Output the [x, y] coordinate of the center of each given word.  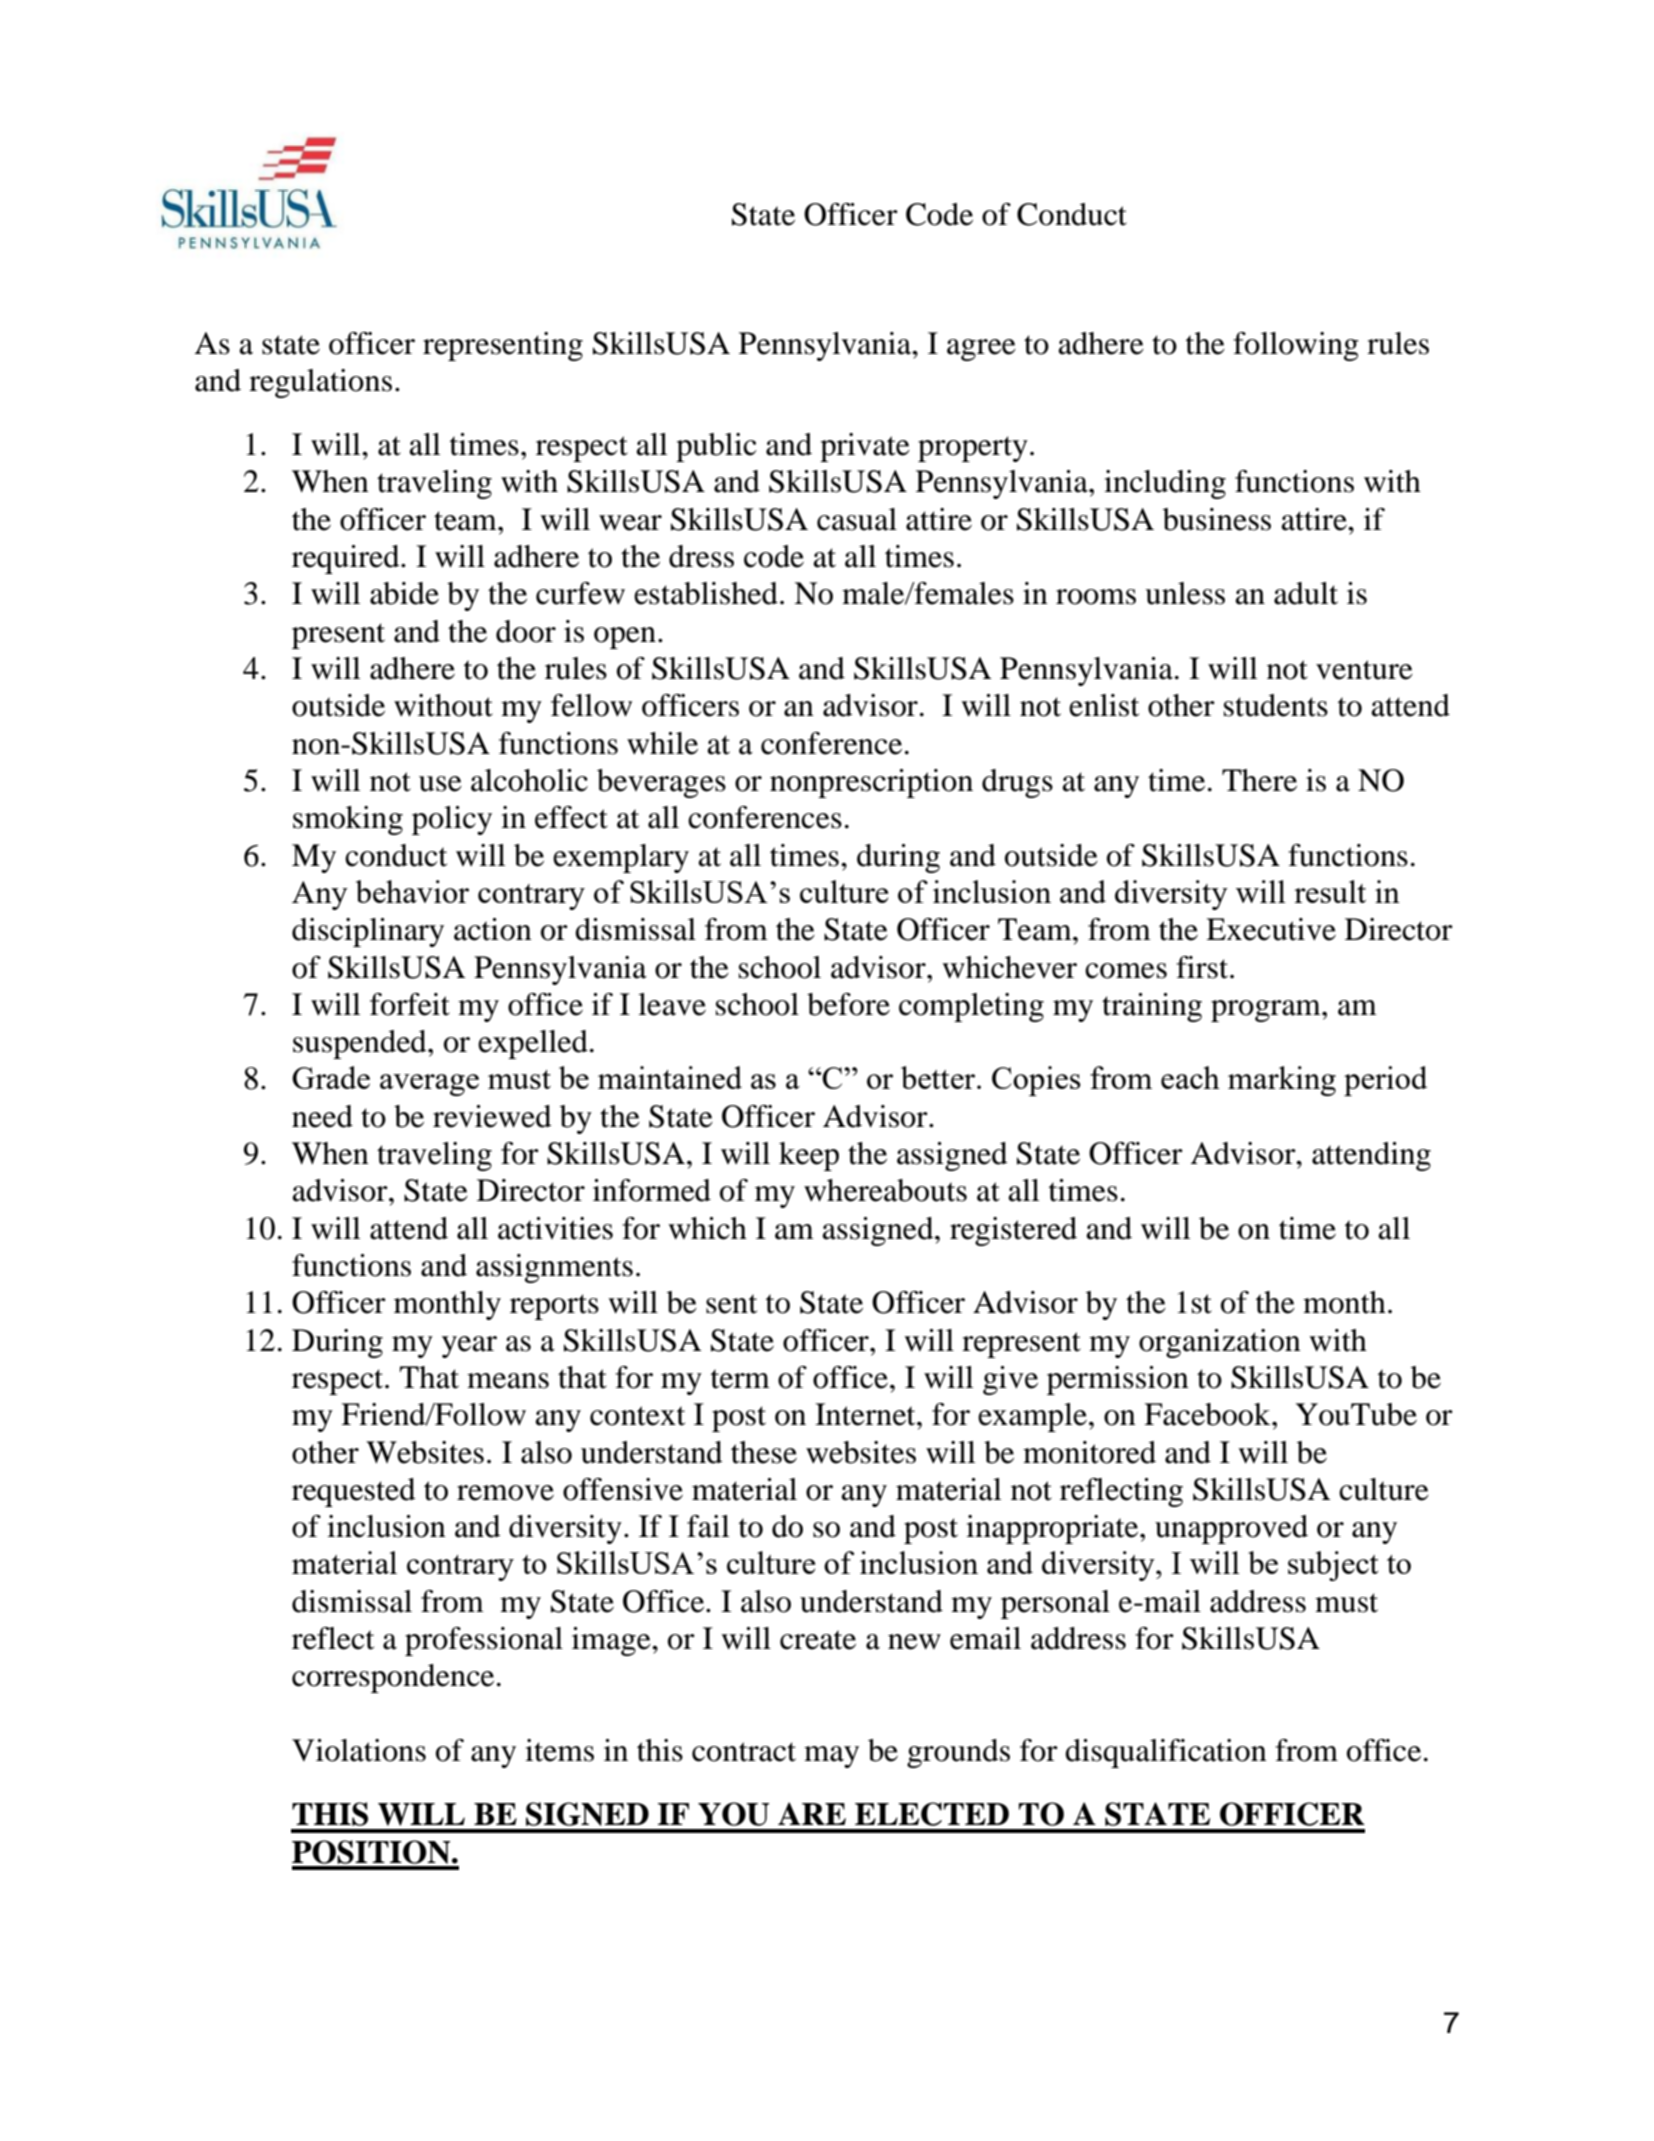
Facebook [1208, 1414]
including [1165, 484]
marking [1282, 1081]
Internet [866, 1414]
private [865, 447]
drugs [1017, 783]
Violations [359, 1750]
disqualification [1166, 1753]
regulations [320, 383]
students [1276, 705]
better [939, 1077]
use [440, 784]
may [831, 1757]
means [508, 1381]
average [429, 1085]
